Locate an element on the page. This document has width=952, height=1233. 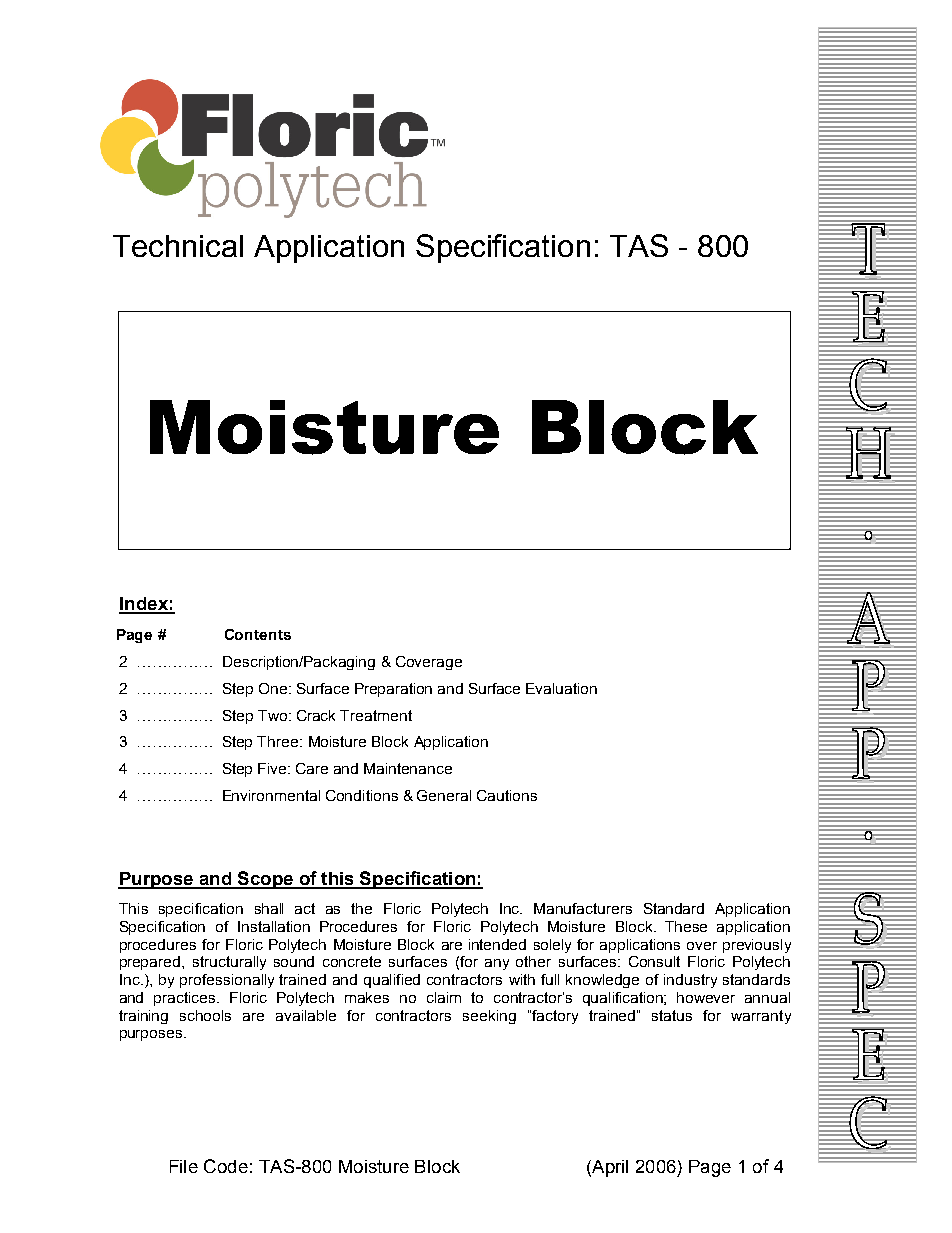
Code is located at coordinates (226, 1166).
